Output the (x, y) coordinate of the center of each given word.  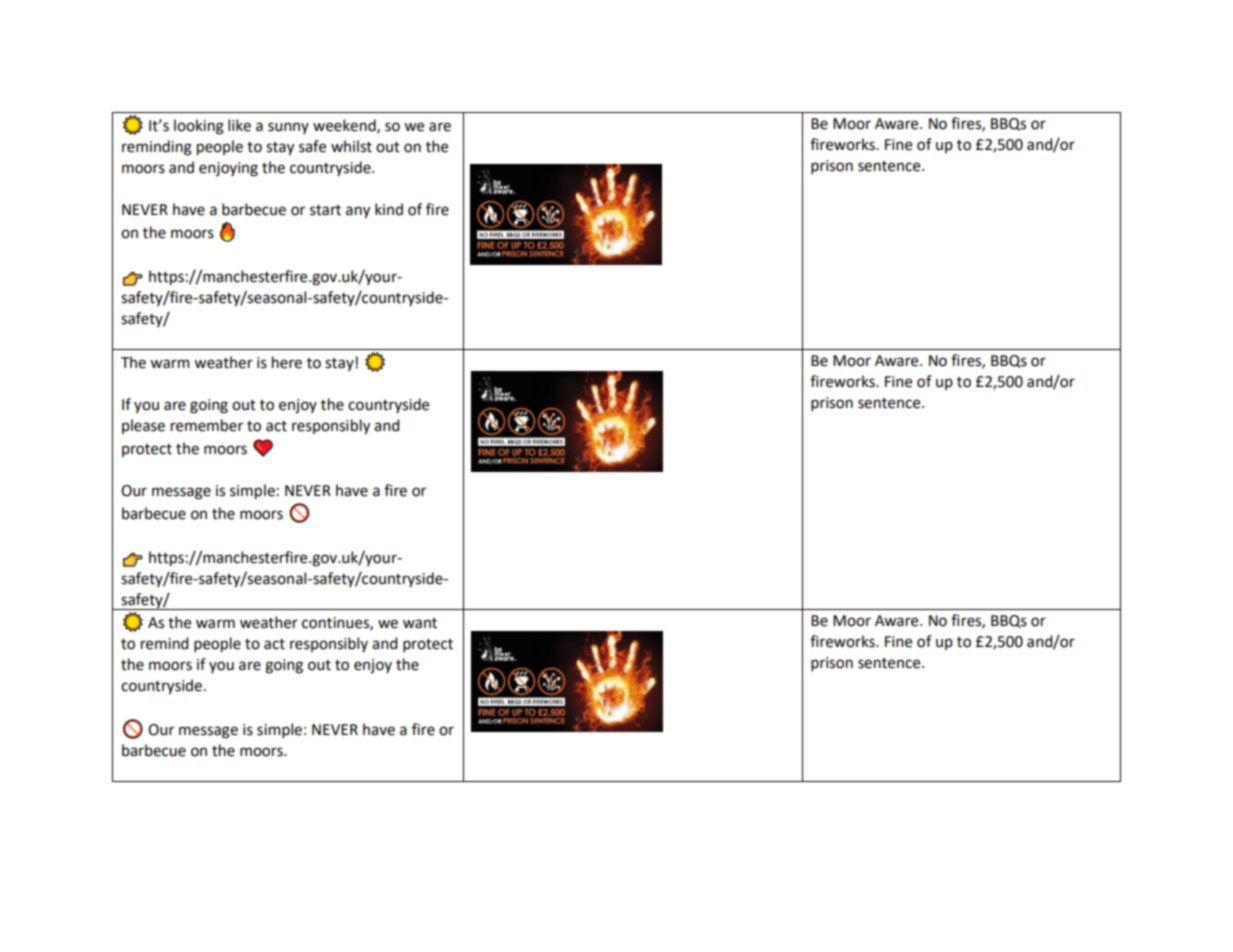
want (420, 623)
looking (199, 127)
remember (207, 425)
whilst (351, 146)
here (287, 362)
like (239, 125)
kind (389, 209)
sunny (288, 128)
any (358, 212)
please (143, 426)
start (325, 210)
